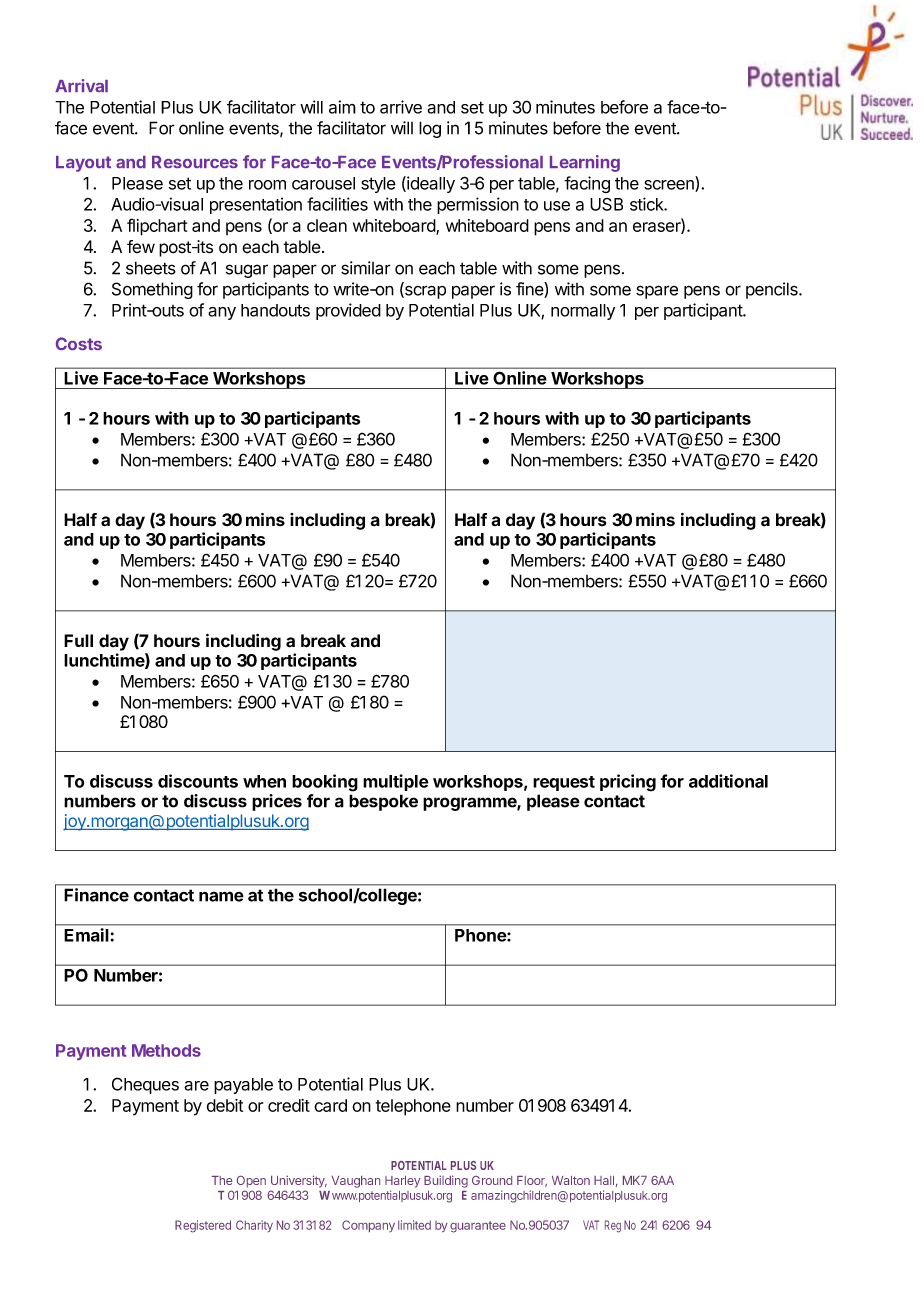 The width and height of the screenshot is (924, 1308). I want to click on spare, so click(657, 292).
